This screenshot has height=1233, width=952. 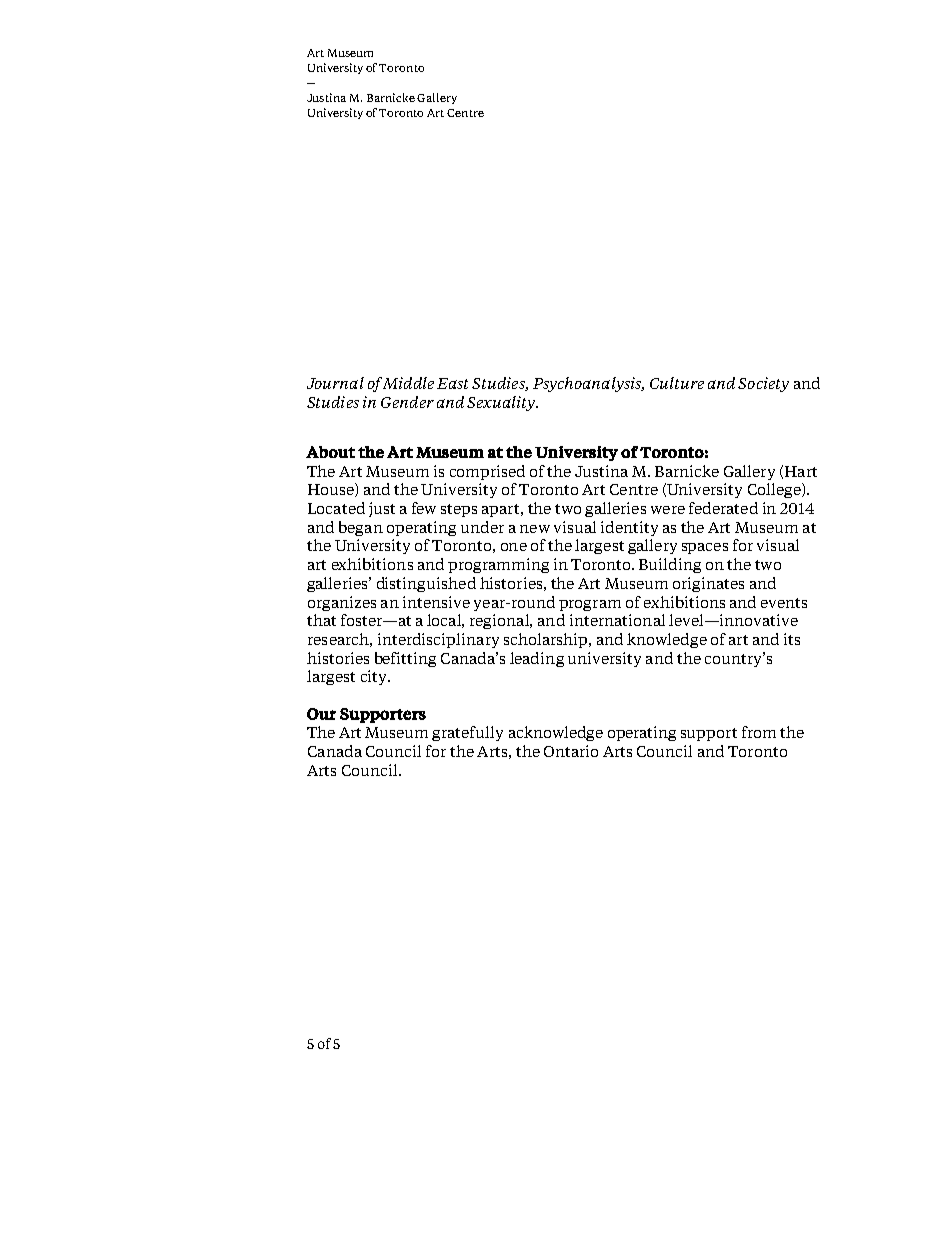 I want to click on leading, so click(x=537, y=659).
